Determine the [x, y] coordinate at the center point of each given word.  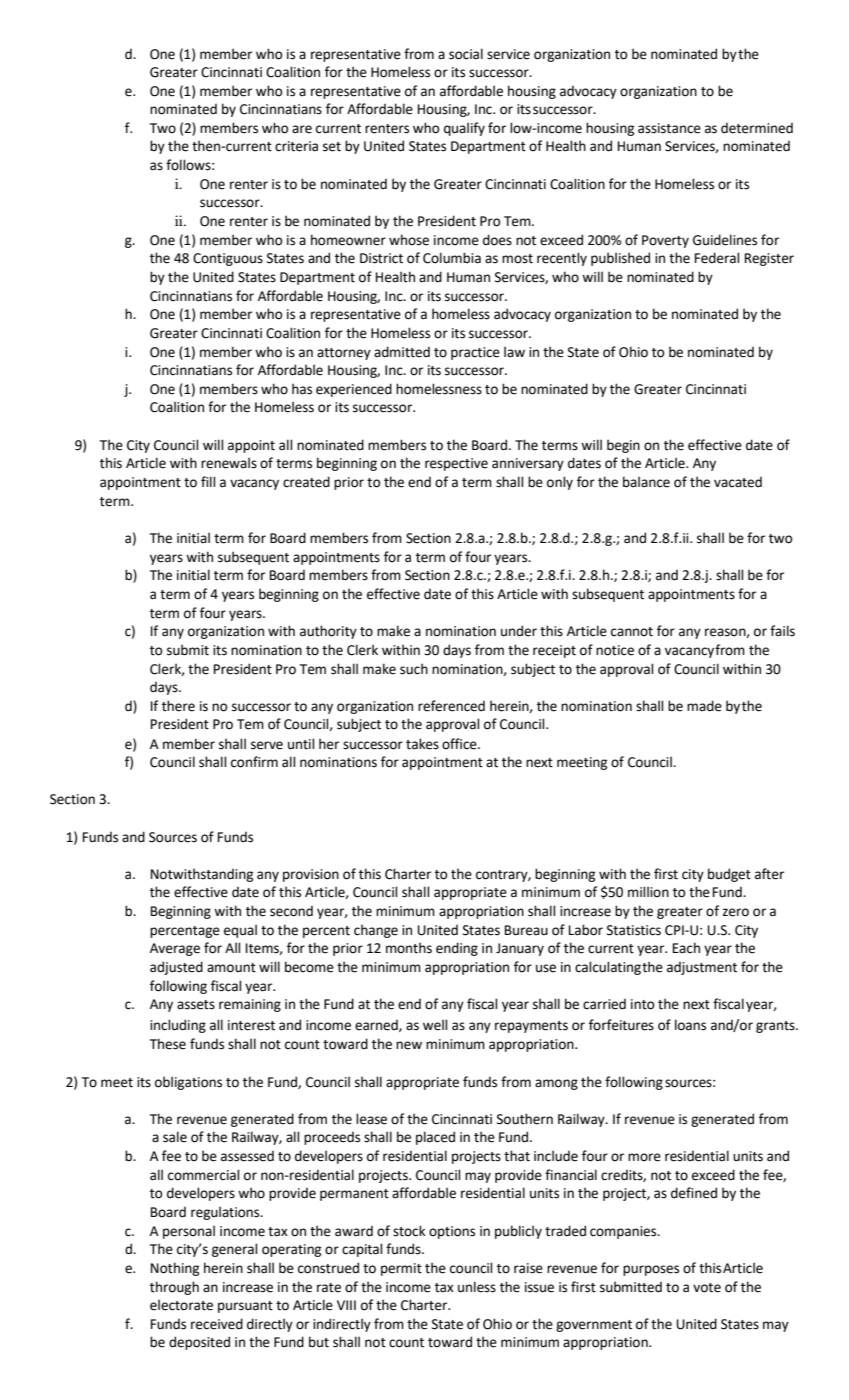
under [519, 631]
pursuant [245, 1307]
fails [782, 631]
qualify [464, 129]
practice [475, 353]
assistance [669, 128]
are [302, 129]
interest [251, 1025]
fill [208, 481]
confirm [254, 762]
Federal [717, 258]
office [460, 744]
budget [729, 875]
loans [690, 1025]
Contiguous [228, 259]
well [435, 1025]
